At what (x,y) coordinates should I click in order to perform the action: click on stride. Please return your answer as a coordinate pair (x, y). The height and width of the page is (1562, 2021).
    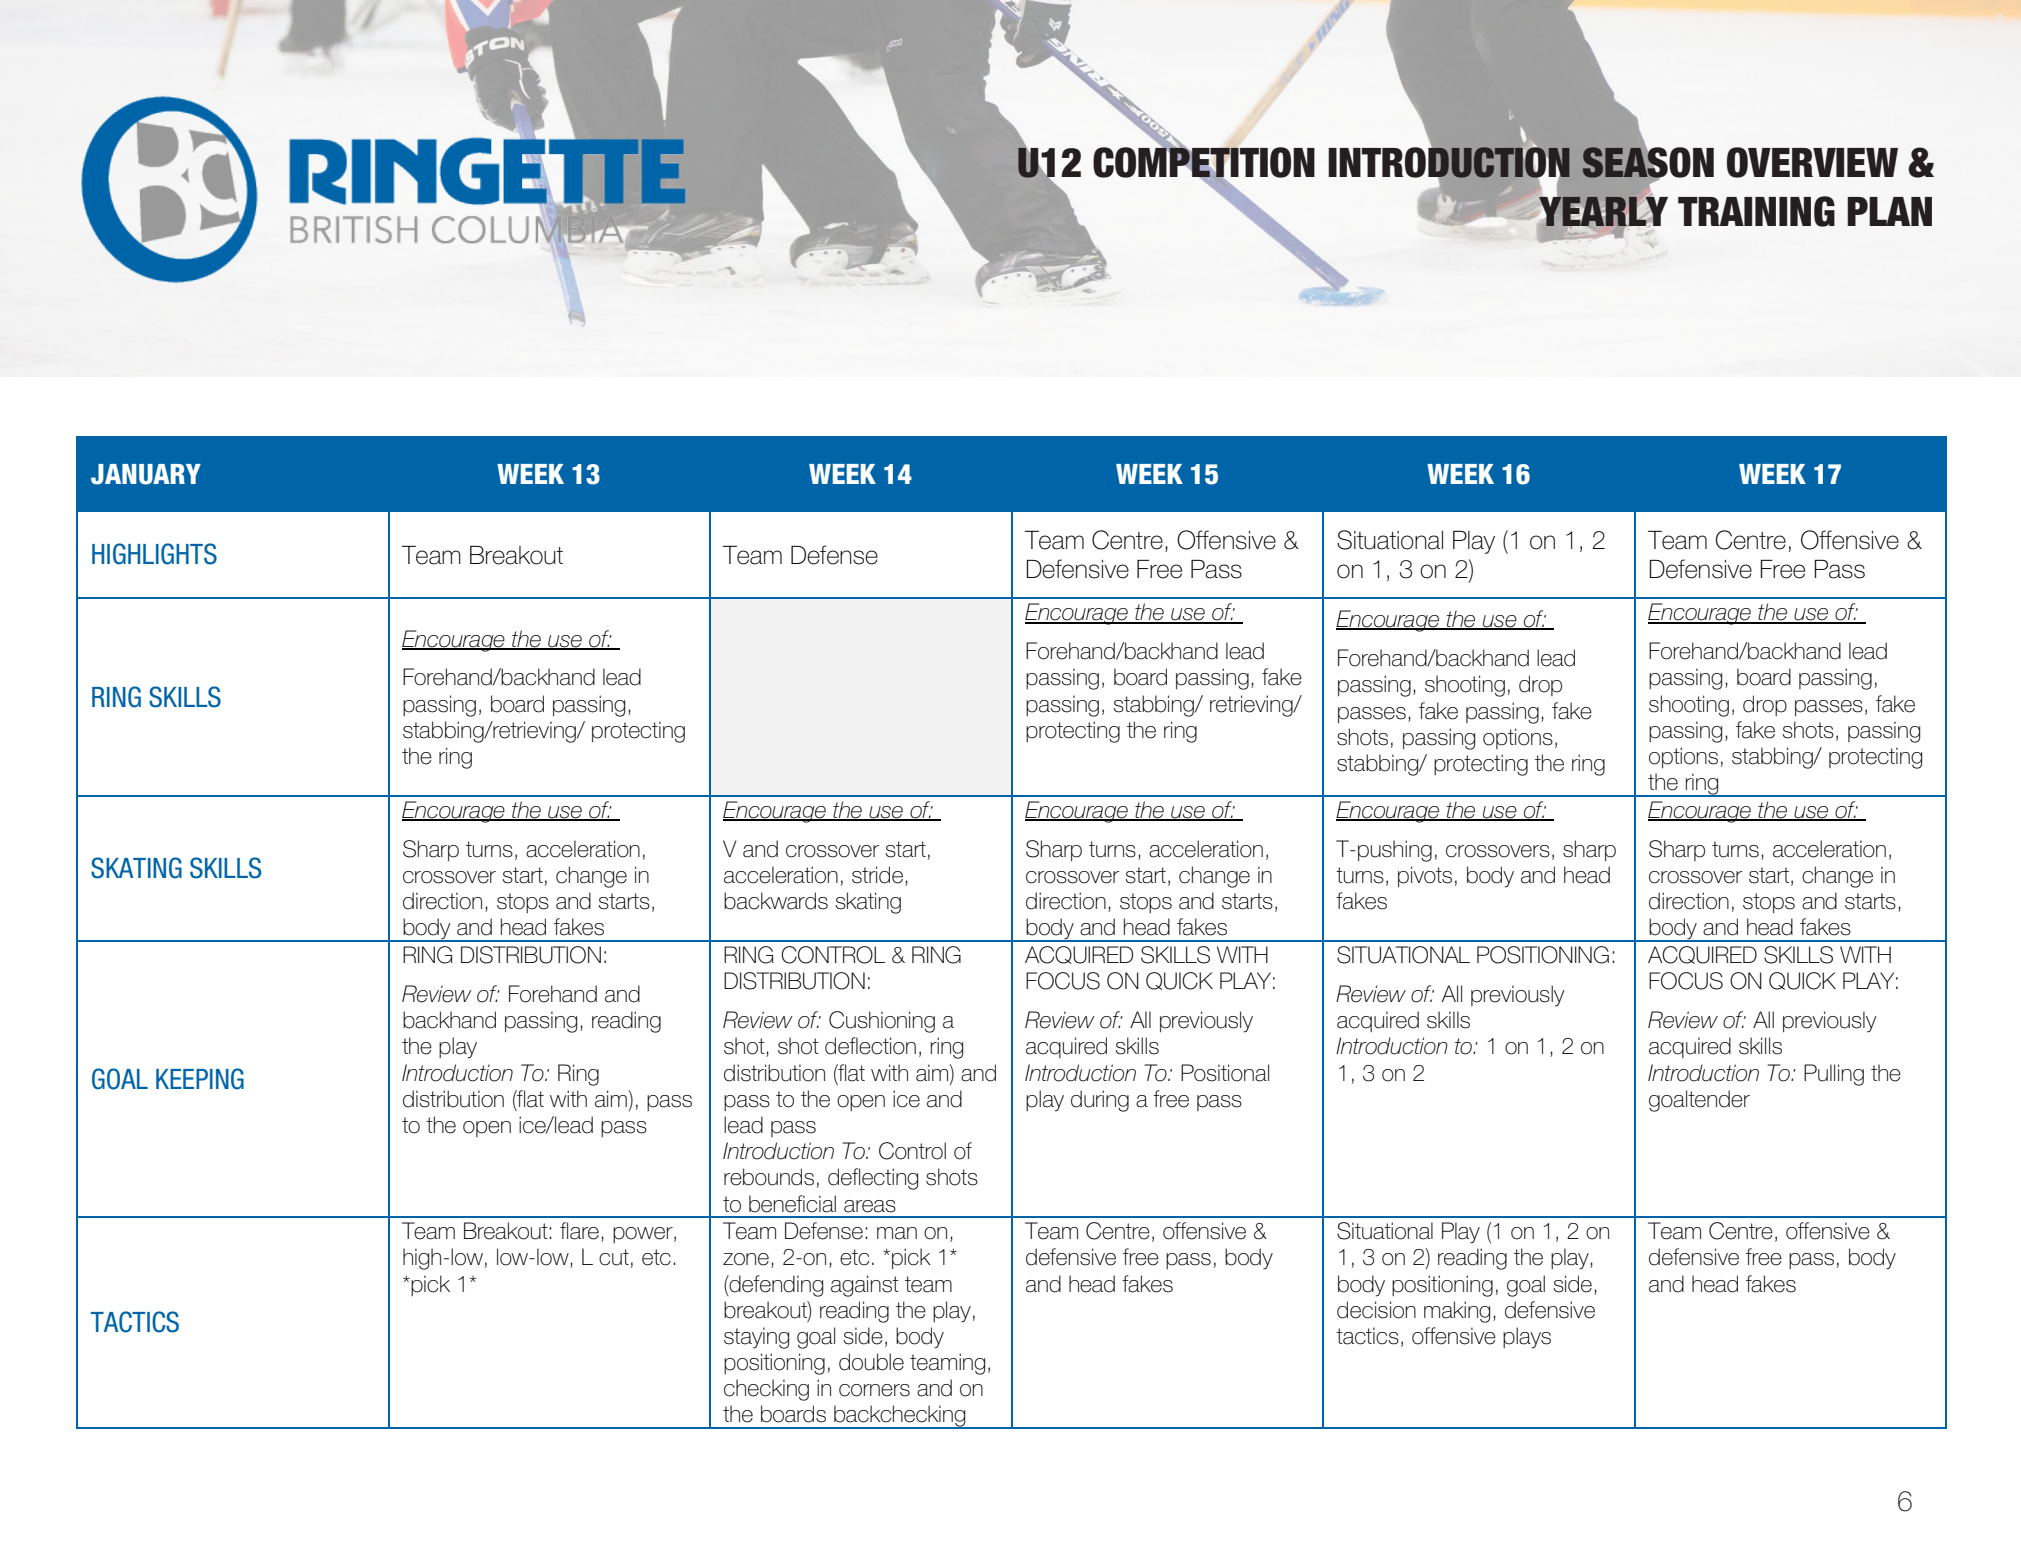
    Looking at the image, I should click on (877, 875).
